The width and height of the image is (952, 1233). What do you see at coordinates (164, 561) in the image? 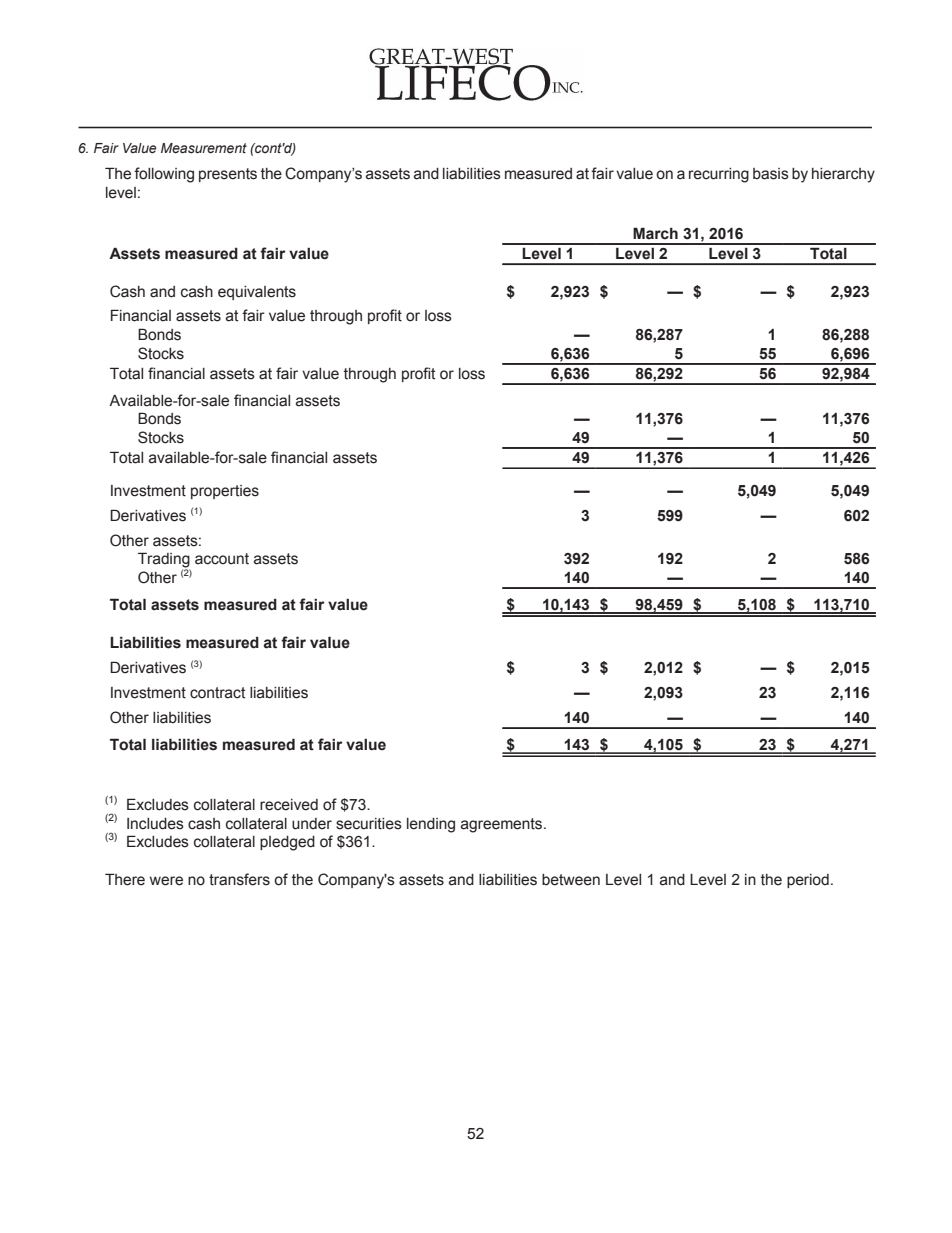
I see `Trading` at bounding box center [164, 561].
